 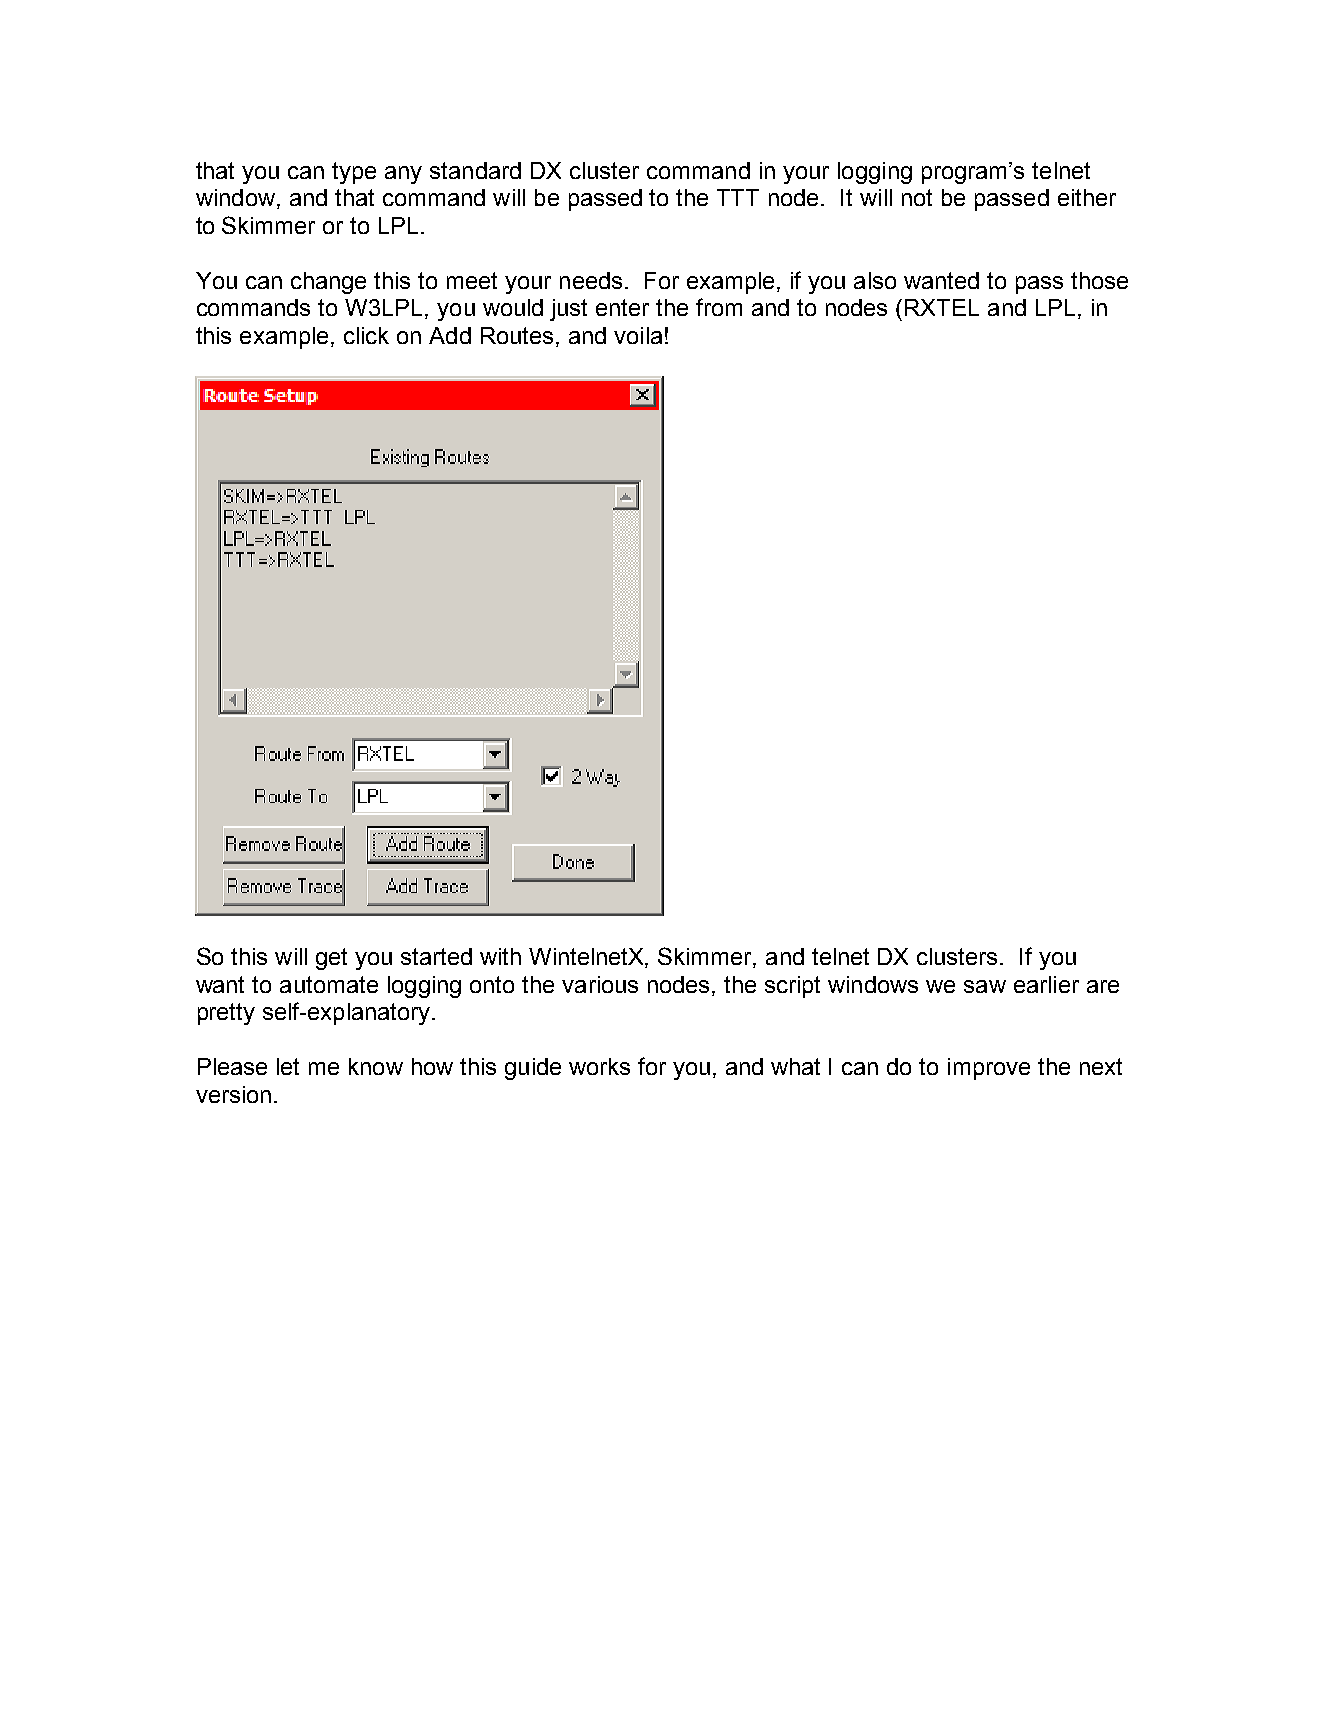 I want to click on voila, so click(x=638, y=335).
